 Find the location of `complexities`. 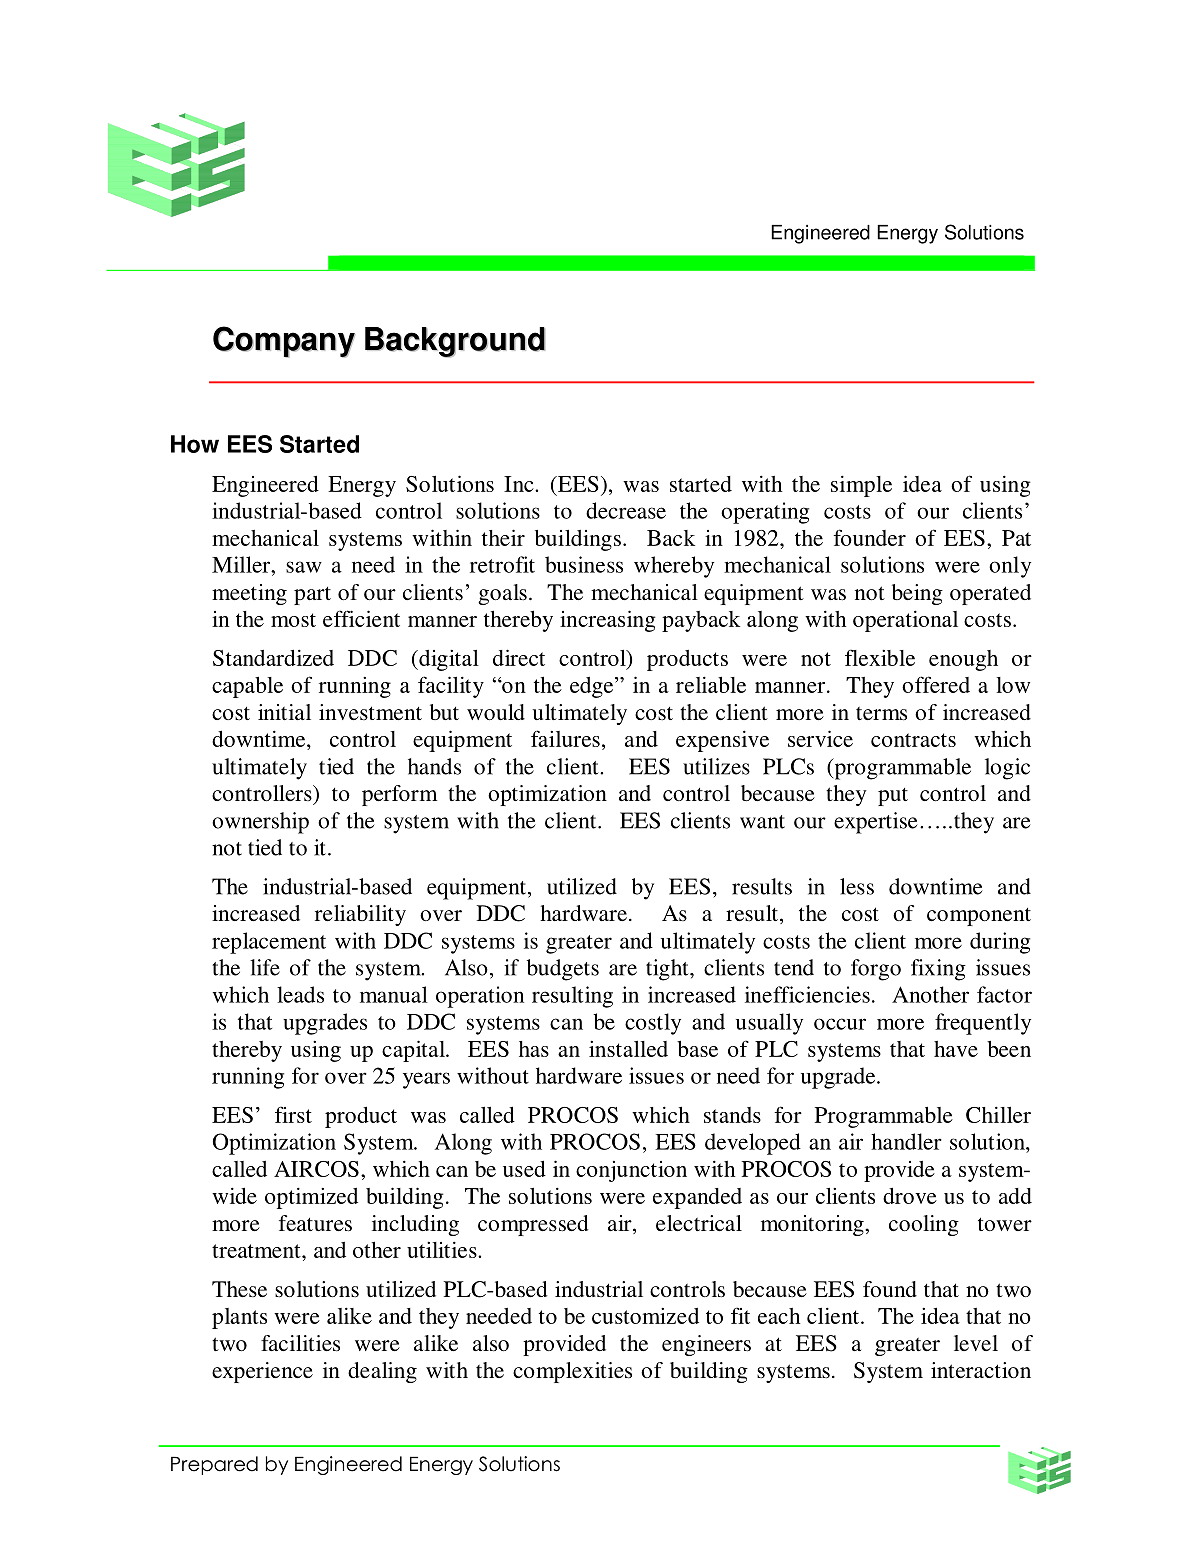

complexities is located at coordinates (572, 1372).
